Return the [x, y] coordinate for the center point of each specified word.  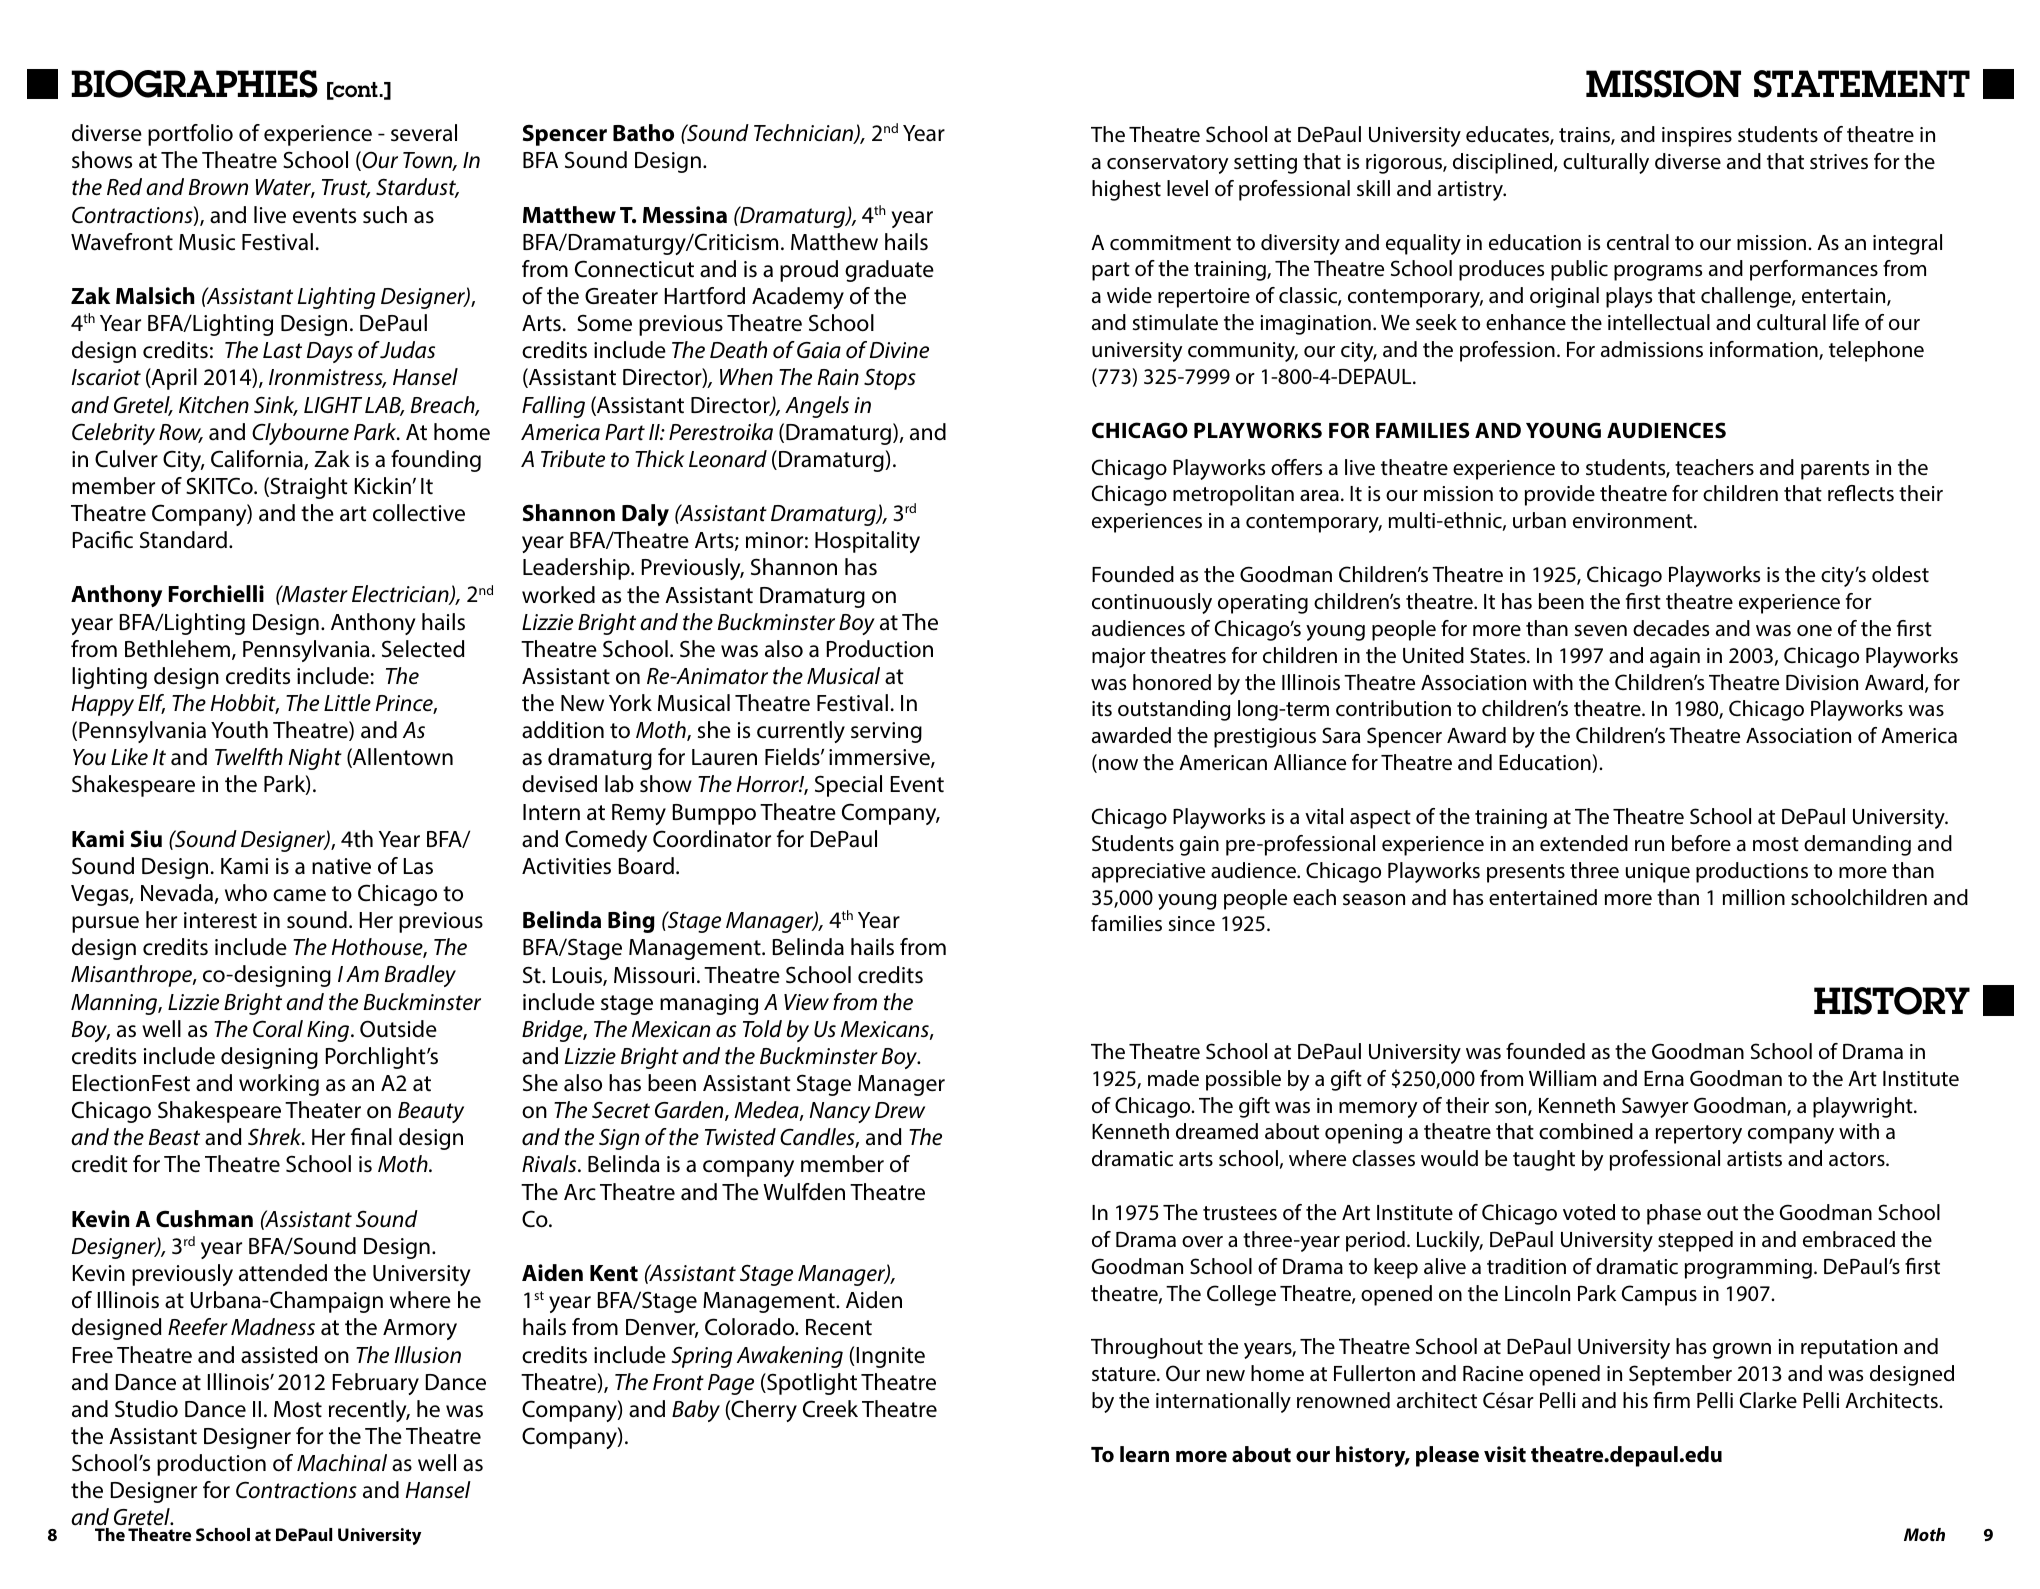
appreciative [1148, 873]
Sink [275, 406]
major [1119, 658]
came [299, 895]
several [424, 133]
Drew [900, 1110]
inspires [1697, 137]
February [376, 1384]
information [1765, 350]
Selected [423, 649]
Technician [805, 134]
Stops [890, 379]
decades [1671, 628]
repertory [1699, 1134]
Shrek [276, 1136]
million [1754, 897]
